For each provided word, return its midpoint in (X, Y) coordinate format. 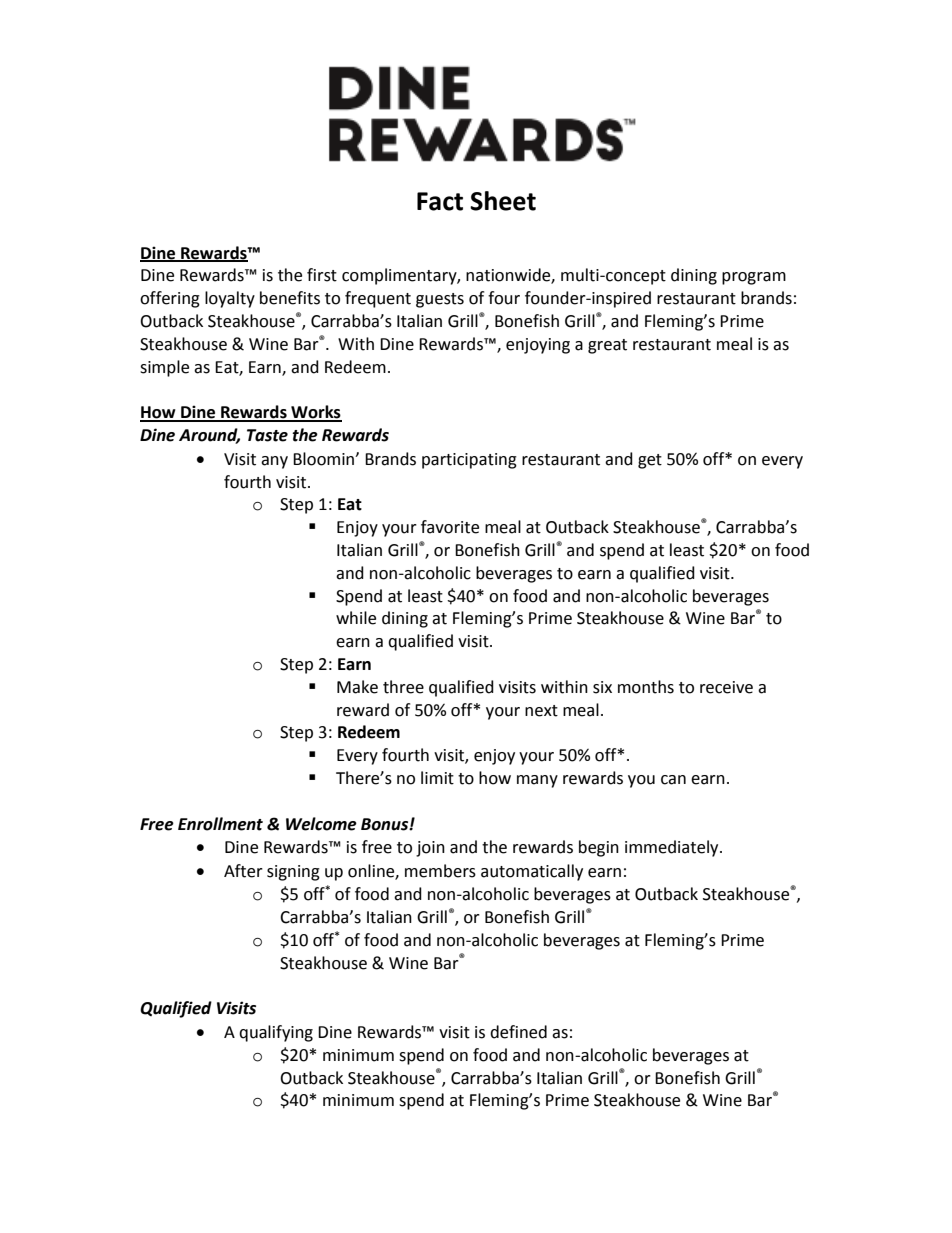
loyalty (230, 299)
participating (469, 461)
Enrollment (220, 824)
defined (518, 1032)
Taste (267, 435)
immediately (673, 848)
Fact (440, 201)
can (673, 780)
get (650, 461)
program (754, 278)
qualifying (276, 1033)
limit (437, 778)
